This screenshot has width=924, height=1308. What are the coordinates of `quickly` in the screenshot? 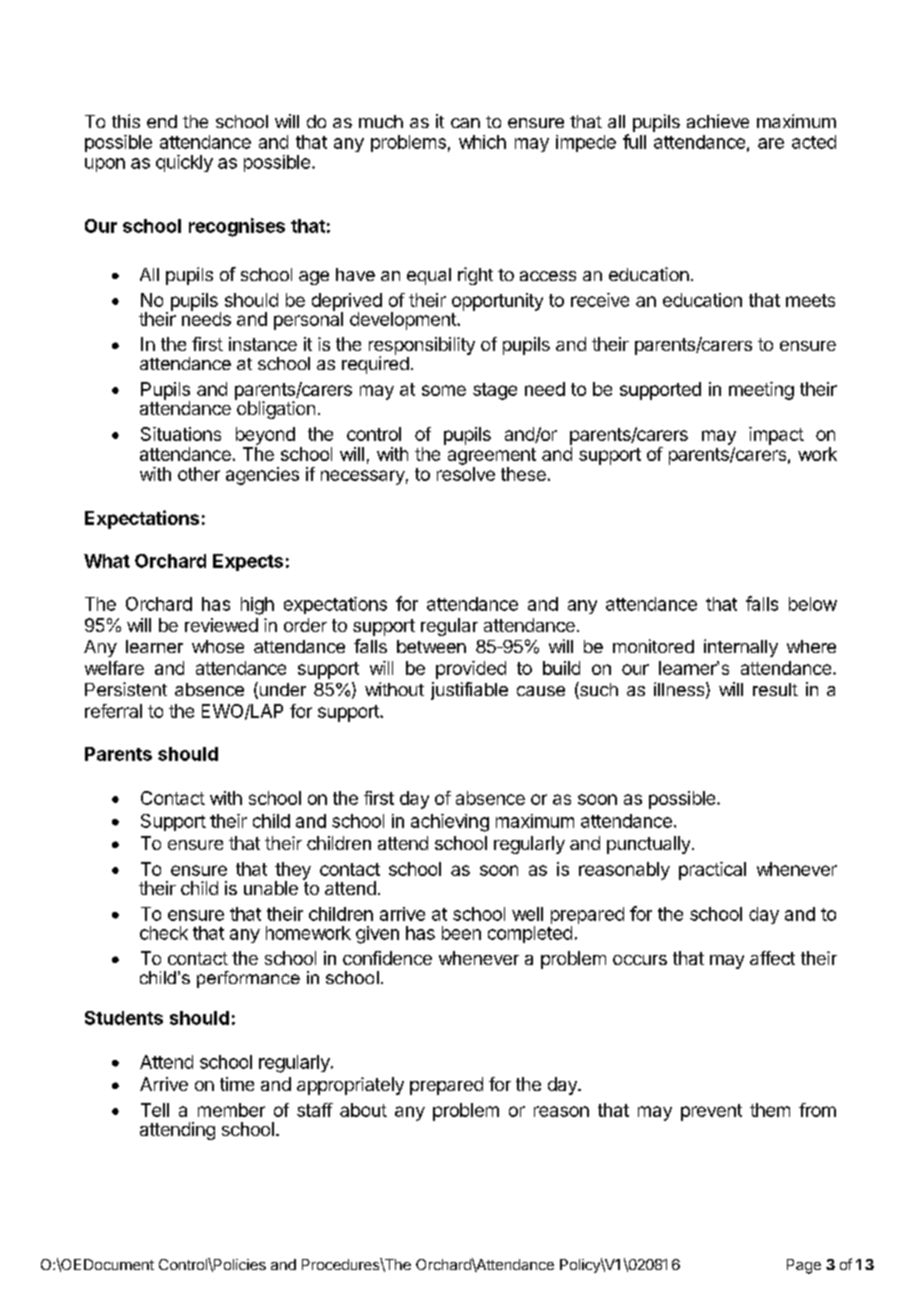 It's located at (184, 163).
